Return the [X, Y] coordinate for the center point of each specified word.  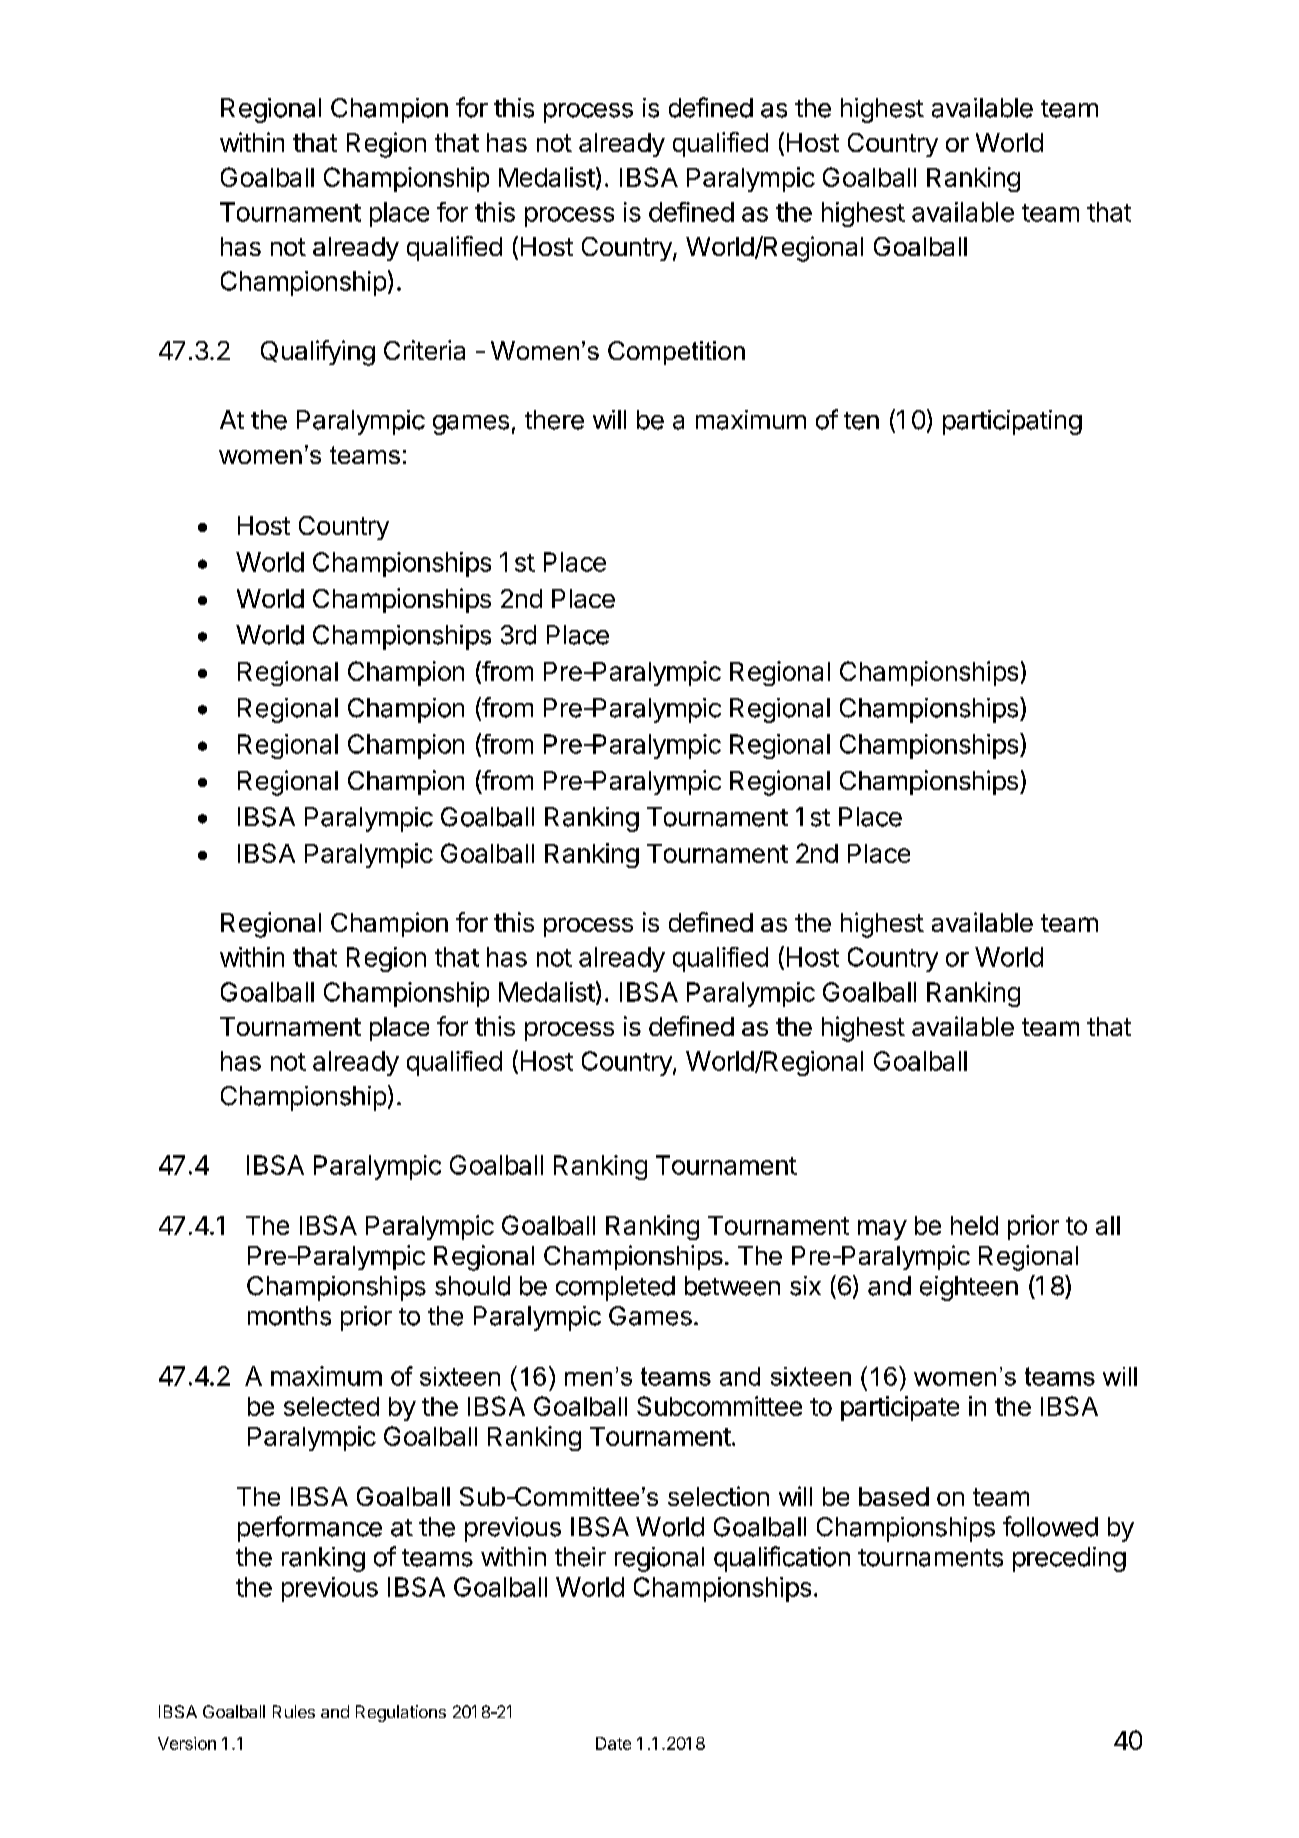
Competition [676, 353]
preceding [1069, 1559]
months [289, 1316]
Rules [294, 1711]
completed [615, 1288]
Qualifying [318, 353]
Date [613, 1743]
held [974, 1225]
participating [1012, 422]
